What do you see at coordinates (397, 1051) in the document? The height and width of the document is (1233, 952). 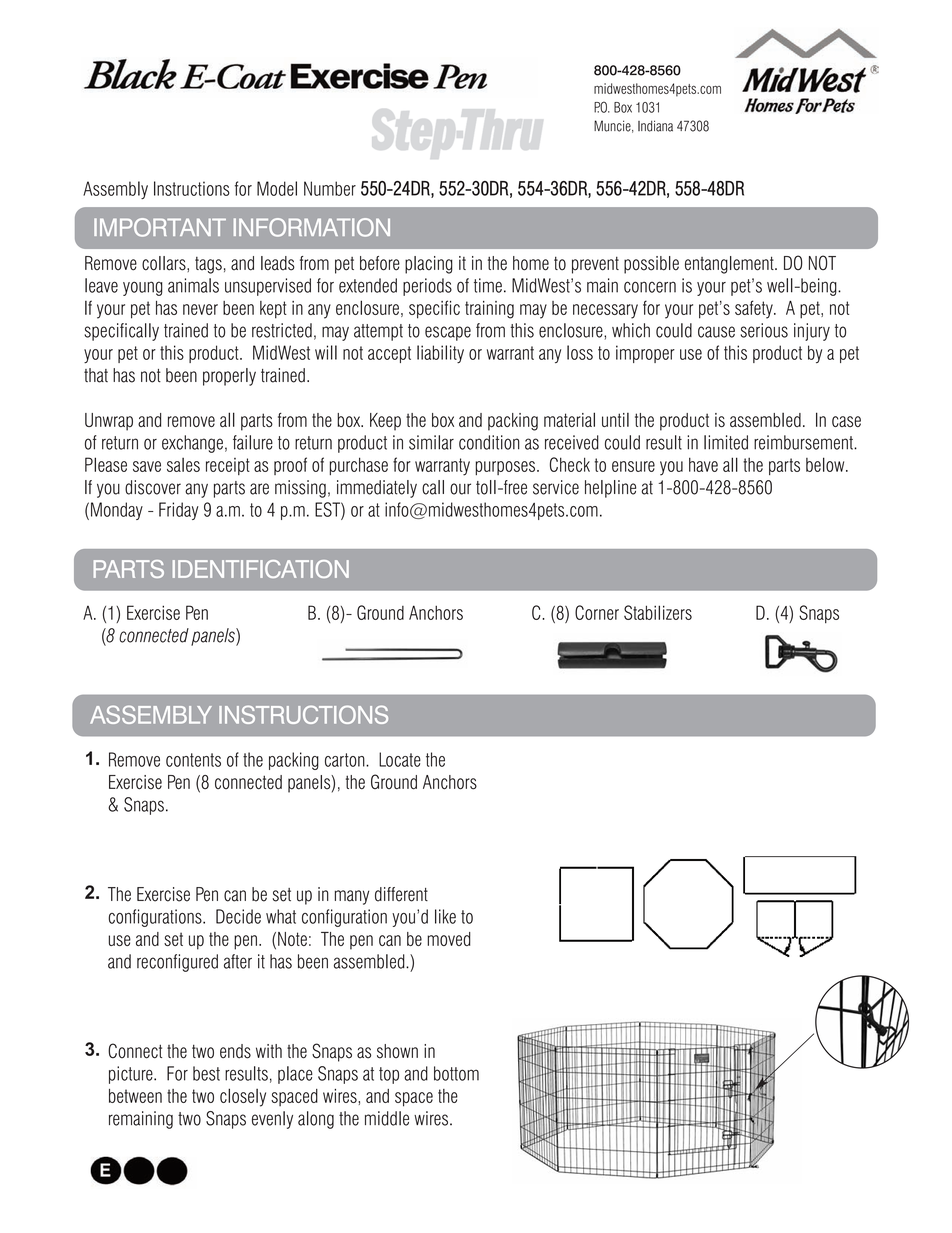 I see `shown` at bounding box center [397, 1051].
